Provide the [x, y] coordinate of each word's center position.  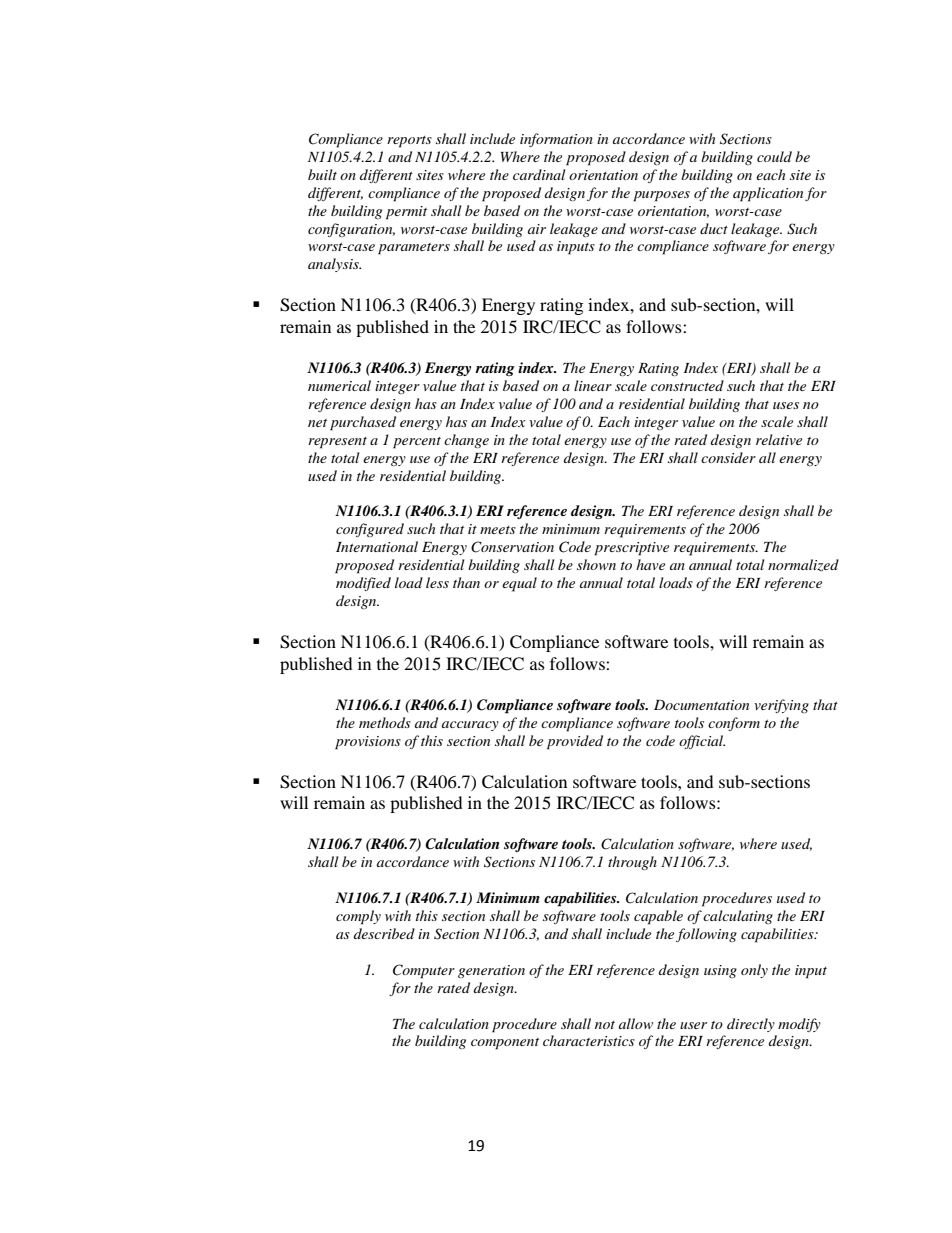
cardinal [539, 174]
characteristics [589, 1040]
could [774, 156]
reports [409, 142]
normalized [803, 565]
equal [519, 584]
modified [363, 584]
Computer [424, 971]
